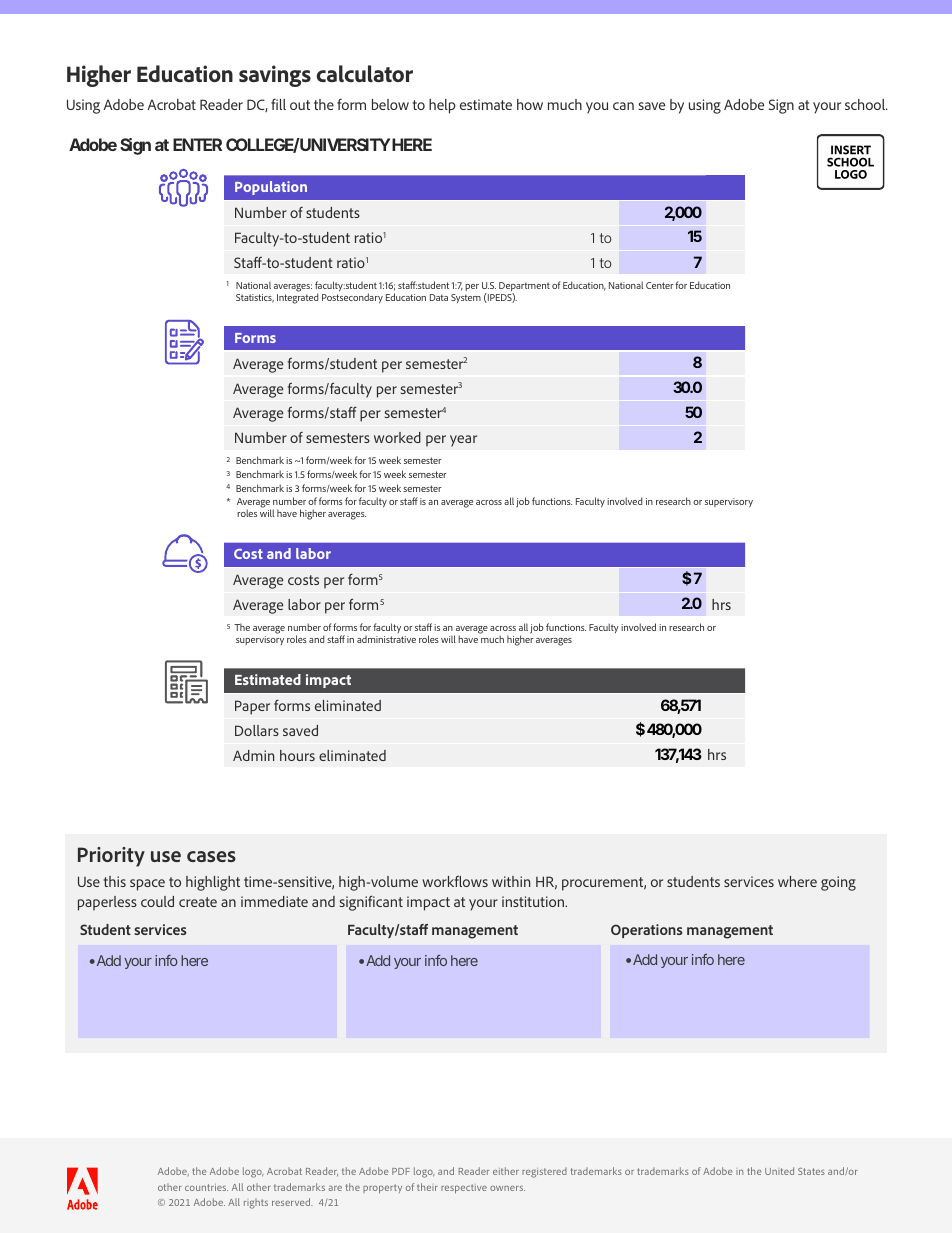  Describe the element at coordinates (297, 755) in the screenshot. I see `hours` at that location.
